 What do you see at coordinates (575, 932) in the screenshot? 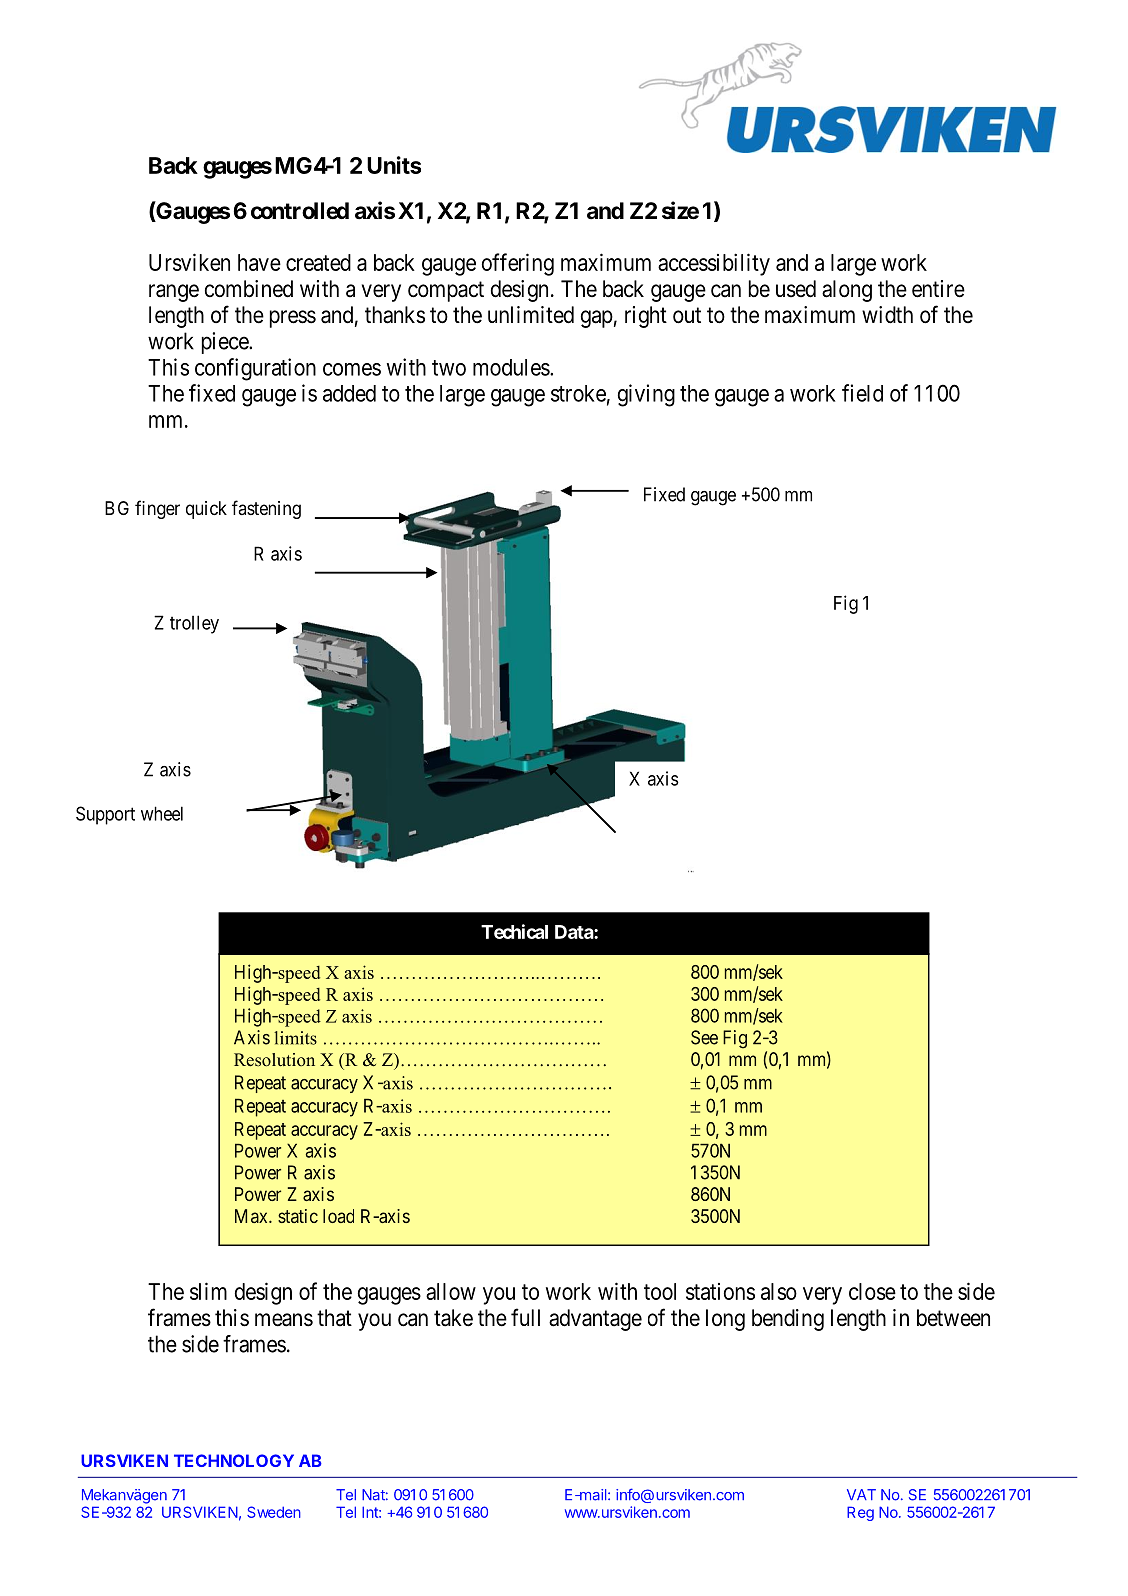
I see `Data` at bounding box center [575, 932].
